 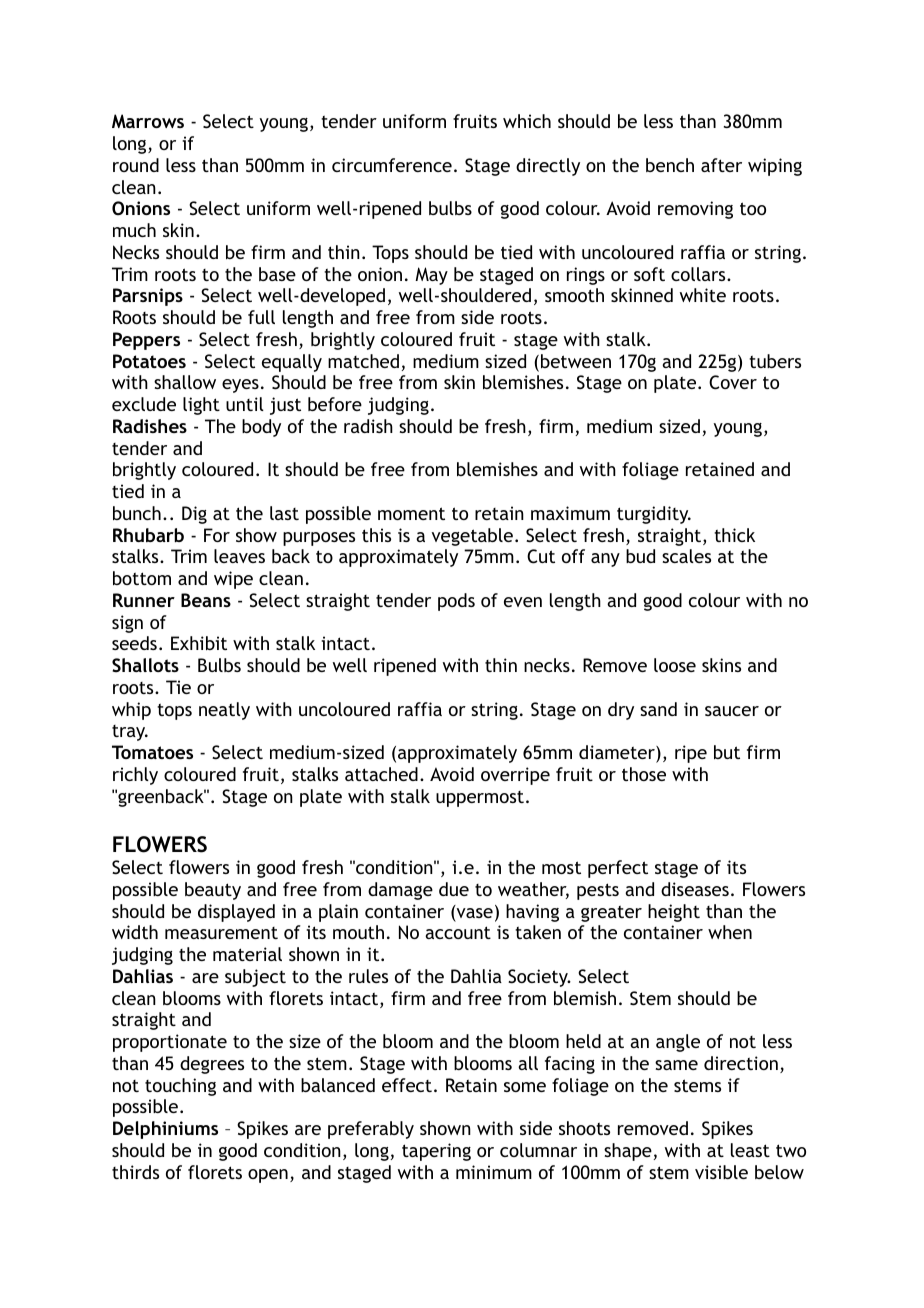 What do you see at coordinates (436, 1152) in the page?
I see `tapering` at bounding box center [436, 1152].
